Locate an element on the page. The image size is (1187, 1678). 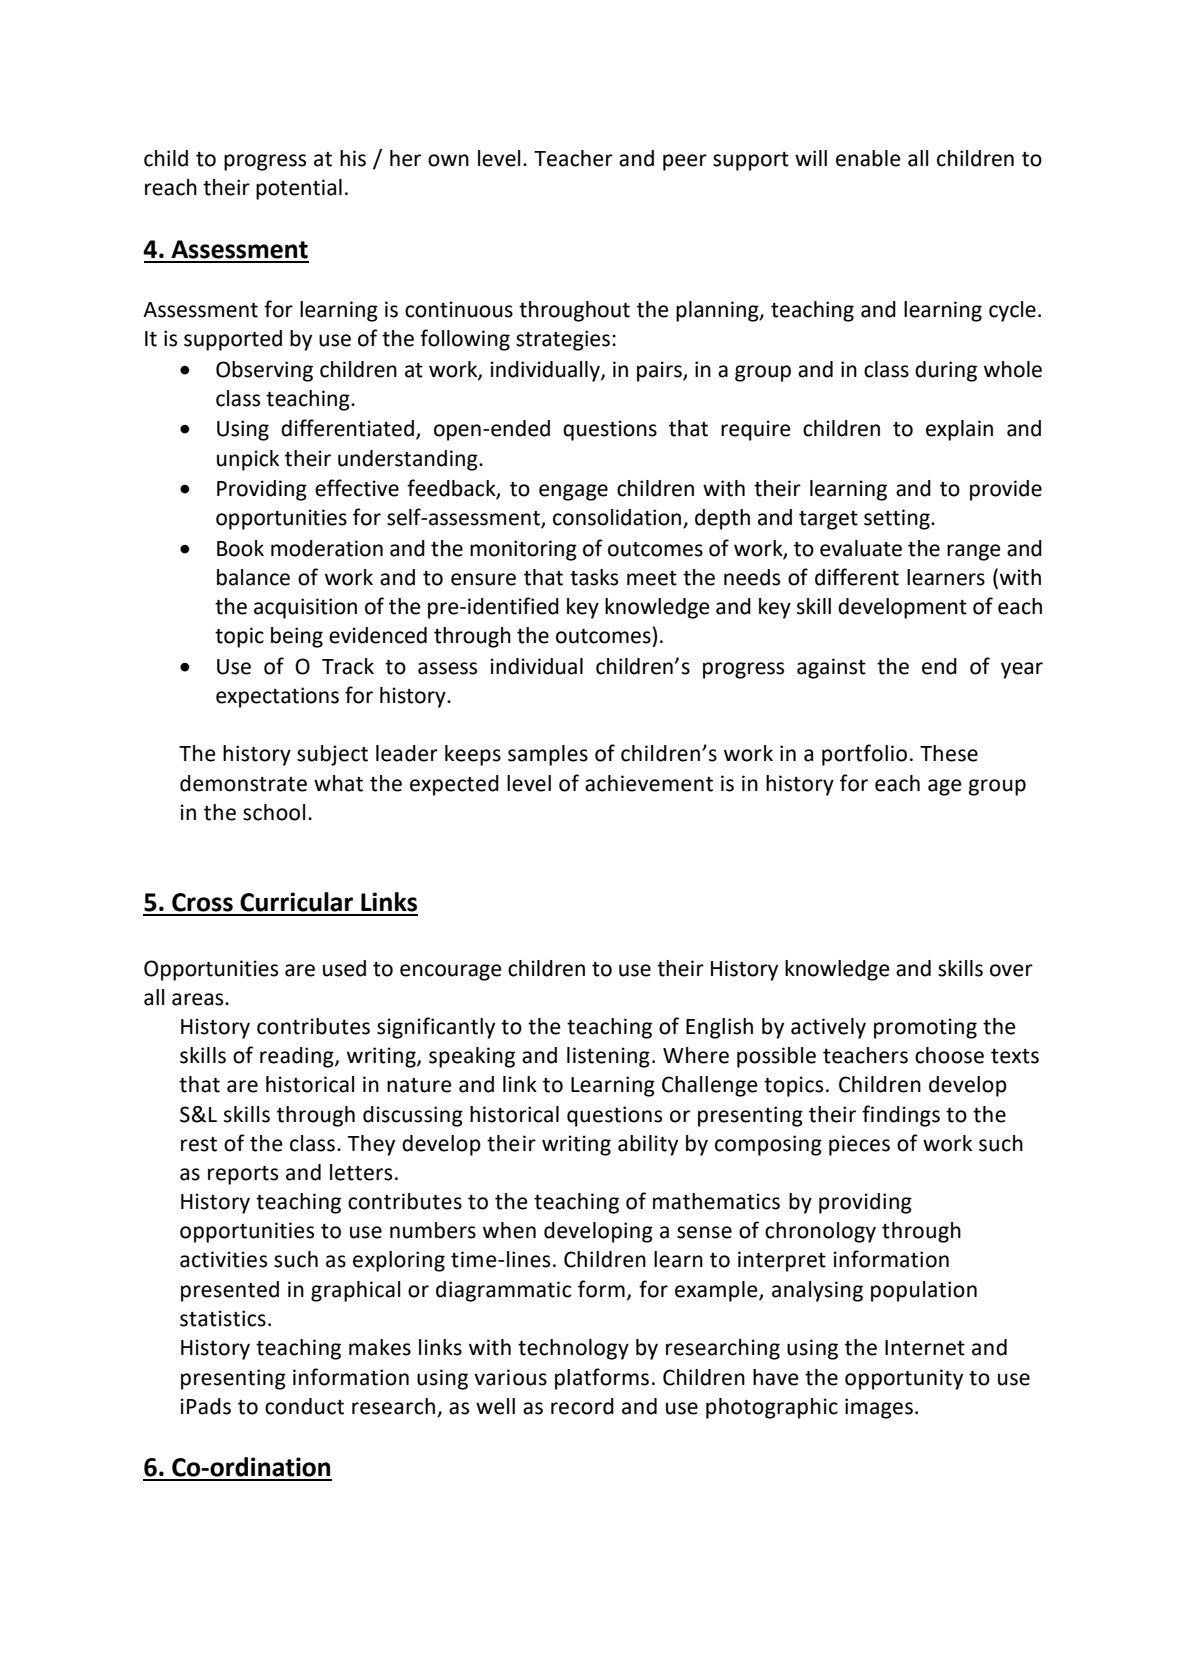
range is located at coordinates (974, 552).
